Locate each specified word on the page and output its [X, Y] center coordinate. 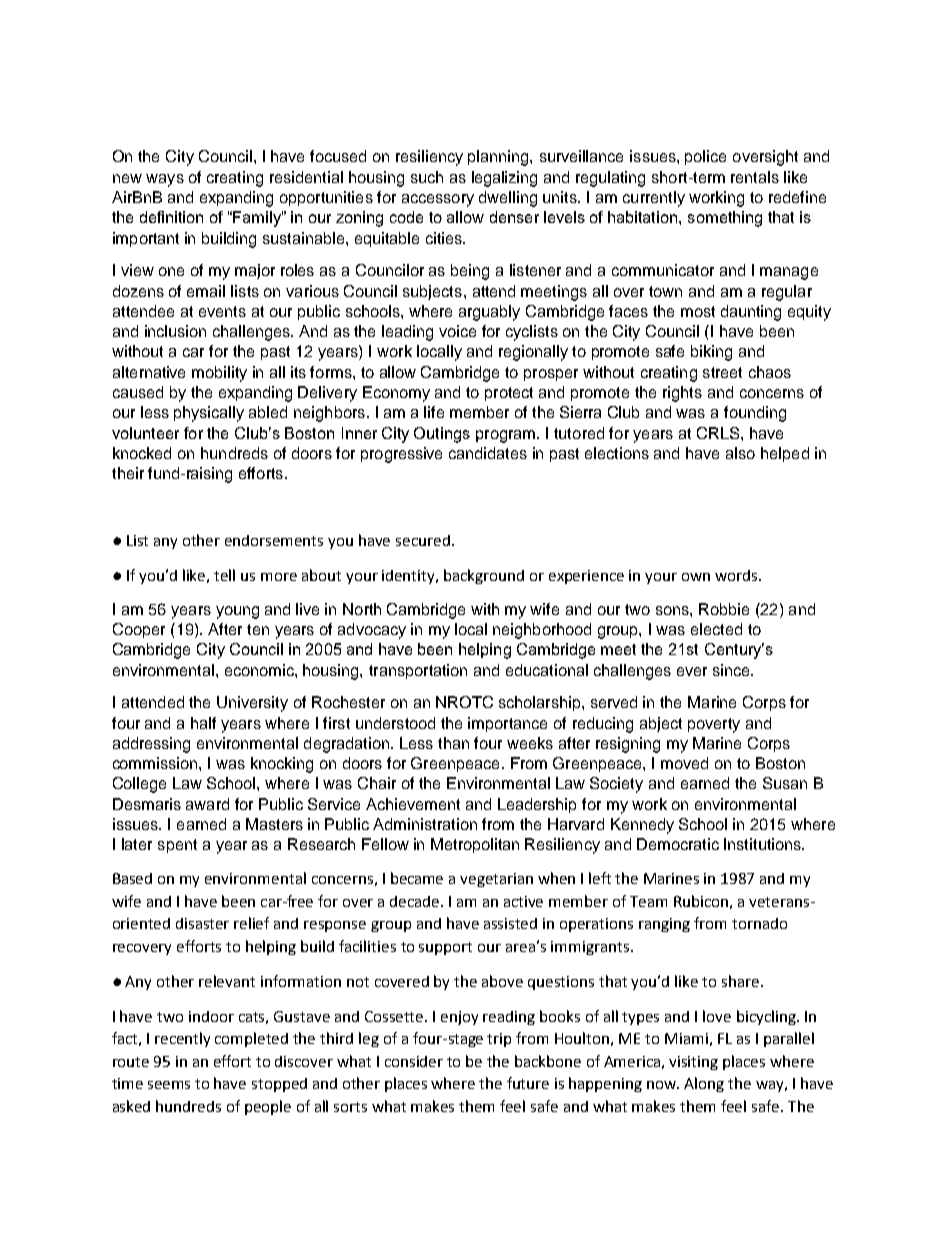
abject [661, 724]
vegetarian [496, 880]
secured [423, 540]
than [453, 743]
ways [165, 180]
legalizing [504, 179]
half [203, 723]
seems [169, 1085]
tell [224, 575]
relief [251, 923]
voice [457, 331]
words [737, 575]
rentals [755, 177]
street [722, 372]
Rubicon [701, 901]
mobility [219, 374]
